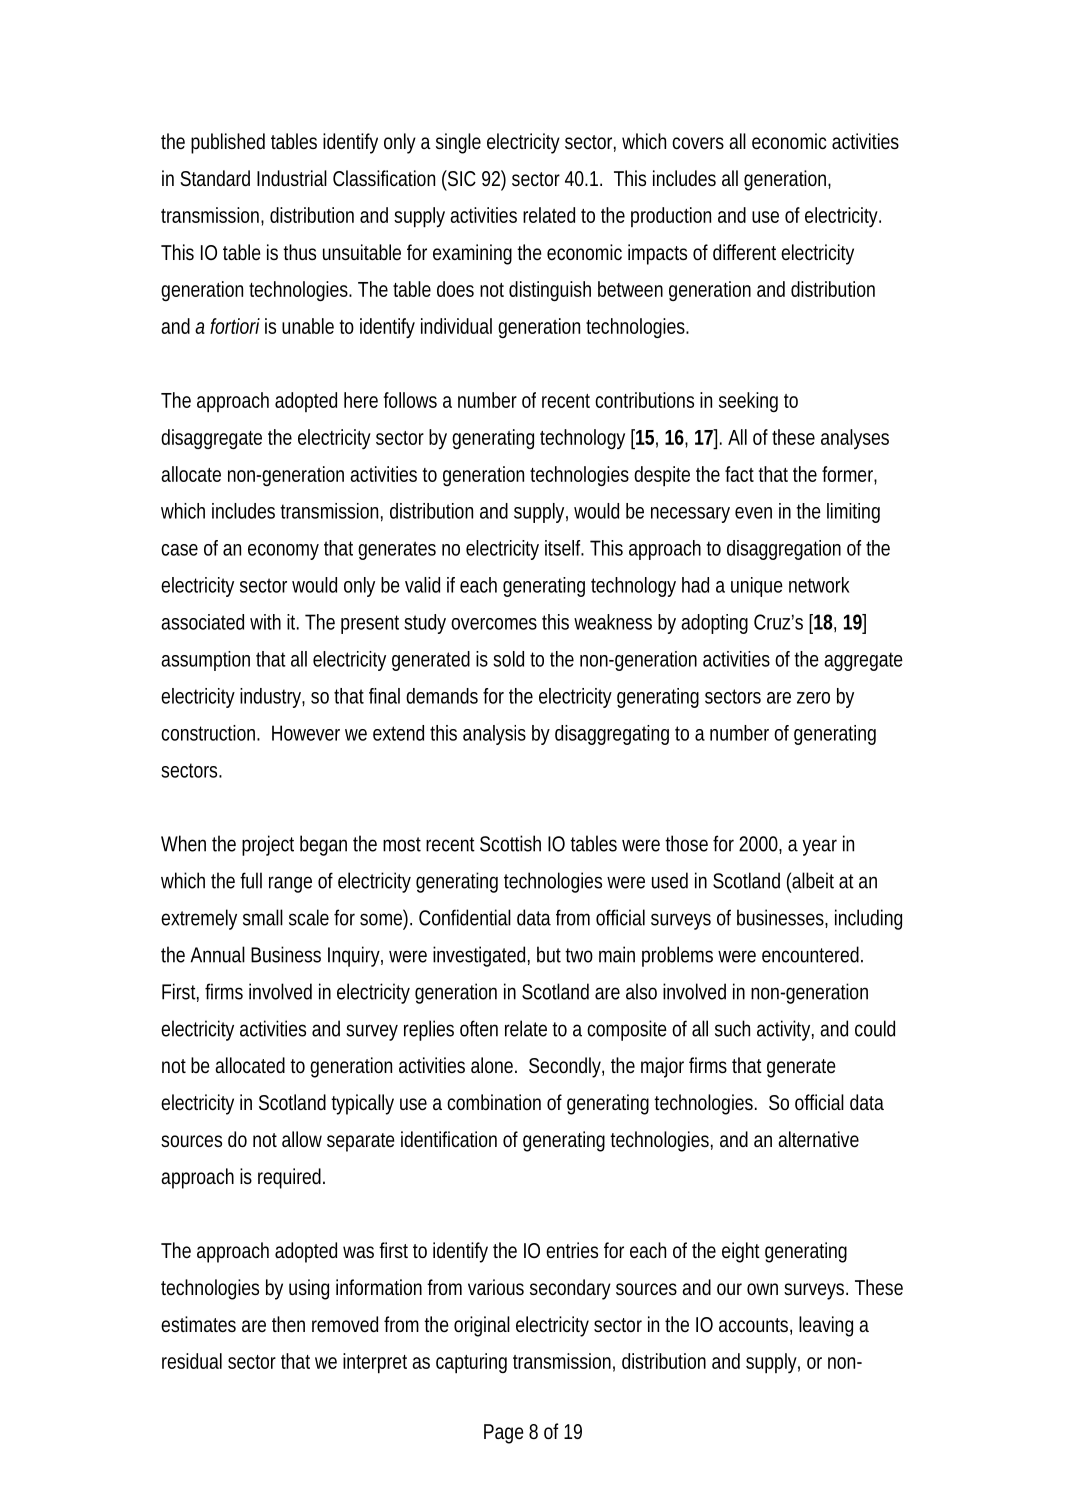 This document has height=1507, width=1065. I want to click on then, so click(288, 1324).
